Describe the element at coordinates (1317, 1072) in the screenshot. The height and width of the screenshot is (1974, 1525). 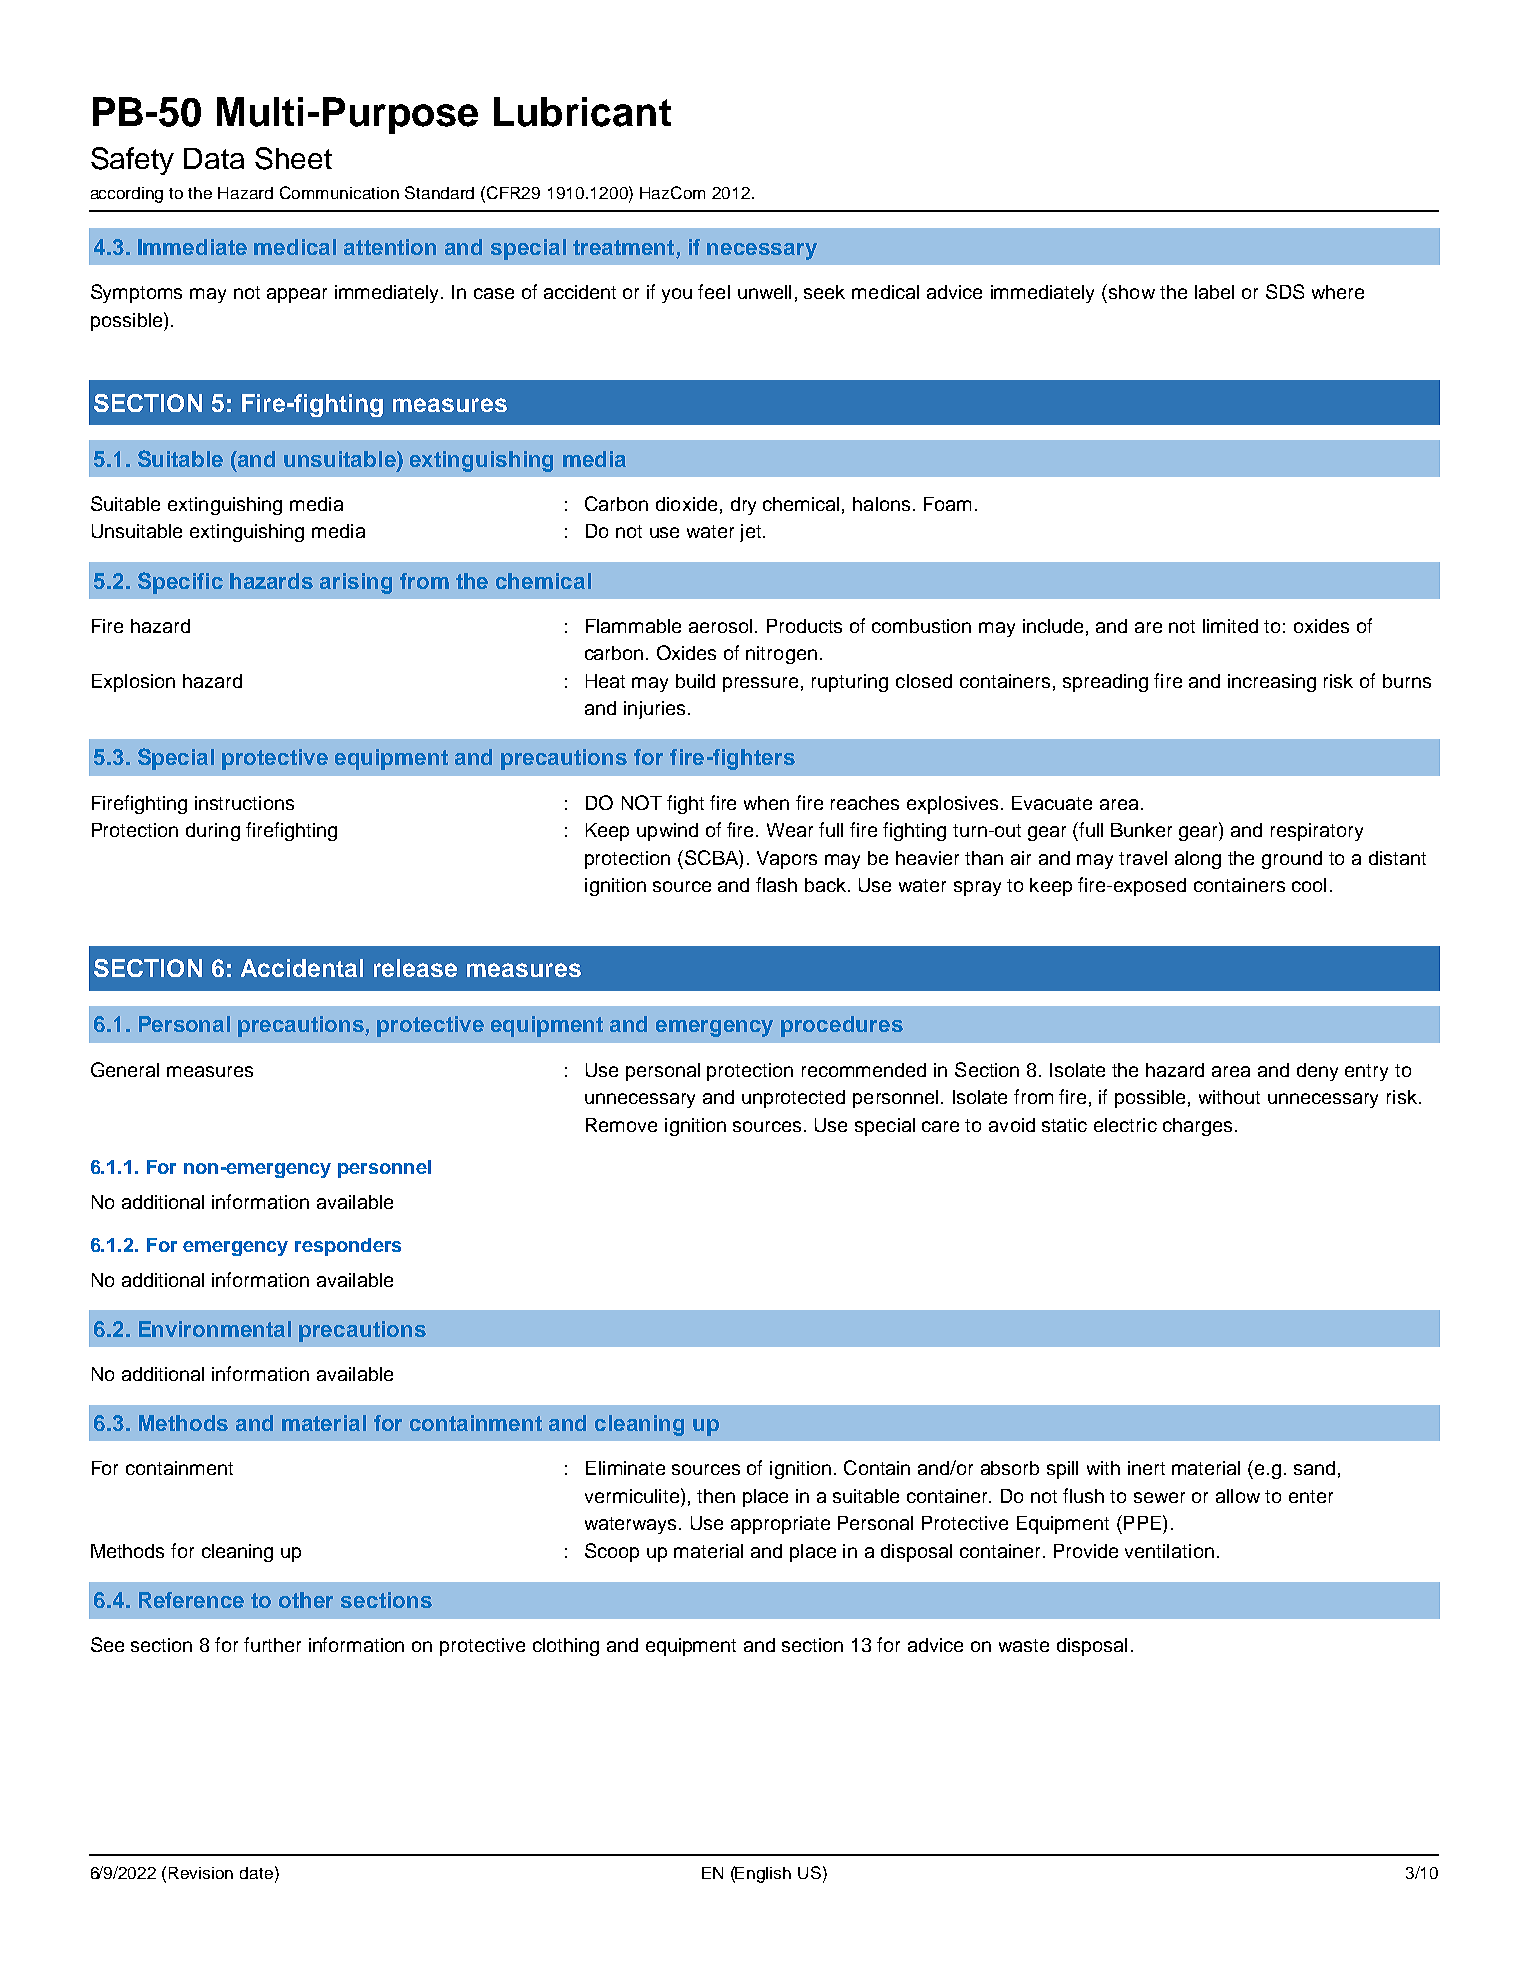
I see `deny` at that location.
